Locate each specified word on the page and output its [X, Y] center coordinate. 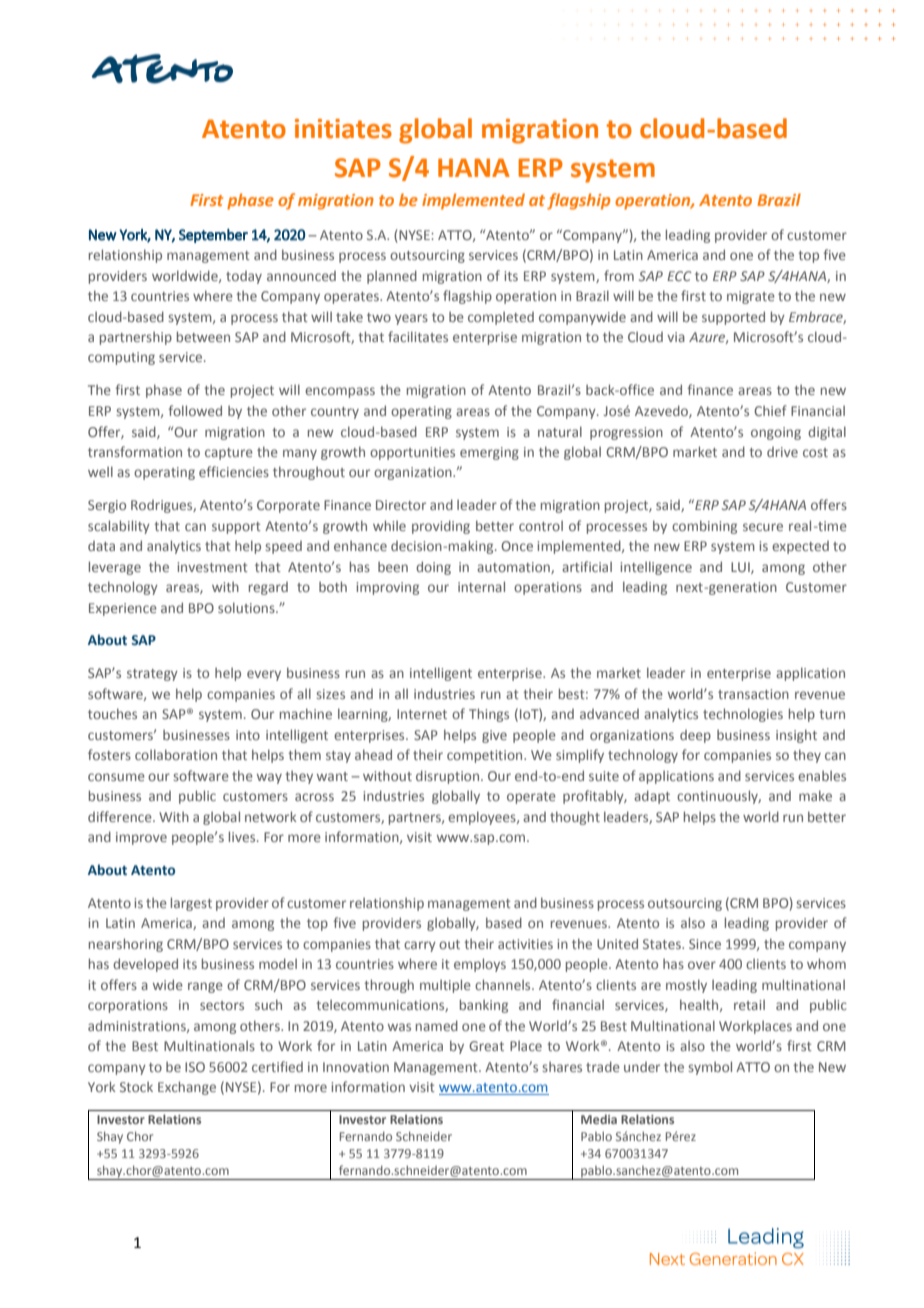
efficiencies [234, 471]
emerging [489, 453]
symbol [710, 1068]
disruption [449, 777]
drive [782, 452]
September [213, 236]
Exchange [187, 1088]
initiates [343, 129]
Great [486, 1046]
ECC [679, 276]
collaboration [176, 754]
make [815, 795]
